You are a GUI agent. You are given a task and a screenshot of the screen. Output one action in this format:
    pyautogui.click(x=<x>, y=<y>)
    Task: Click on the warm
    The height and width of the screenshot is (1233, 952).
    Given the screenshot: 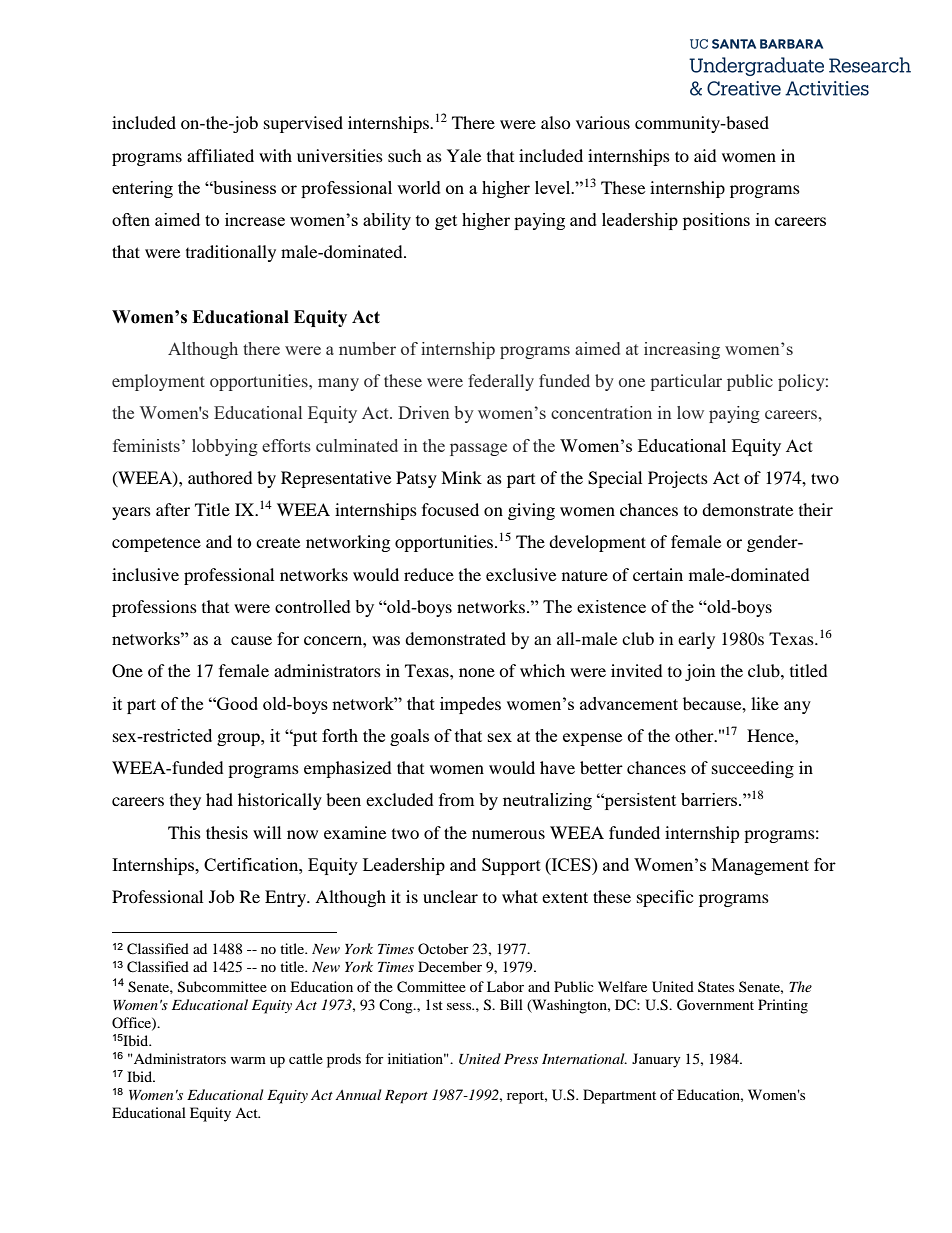 What is the action you would take?
    pyautogui.click(x=248, y=1060)
